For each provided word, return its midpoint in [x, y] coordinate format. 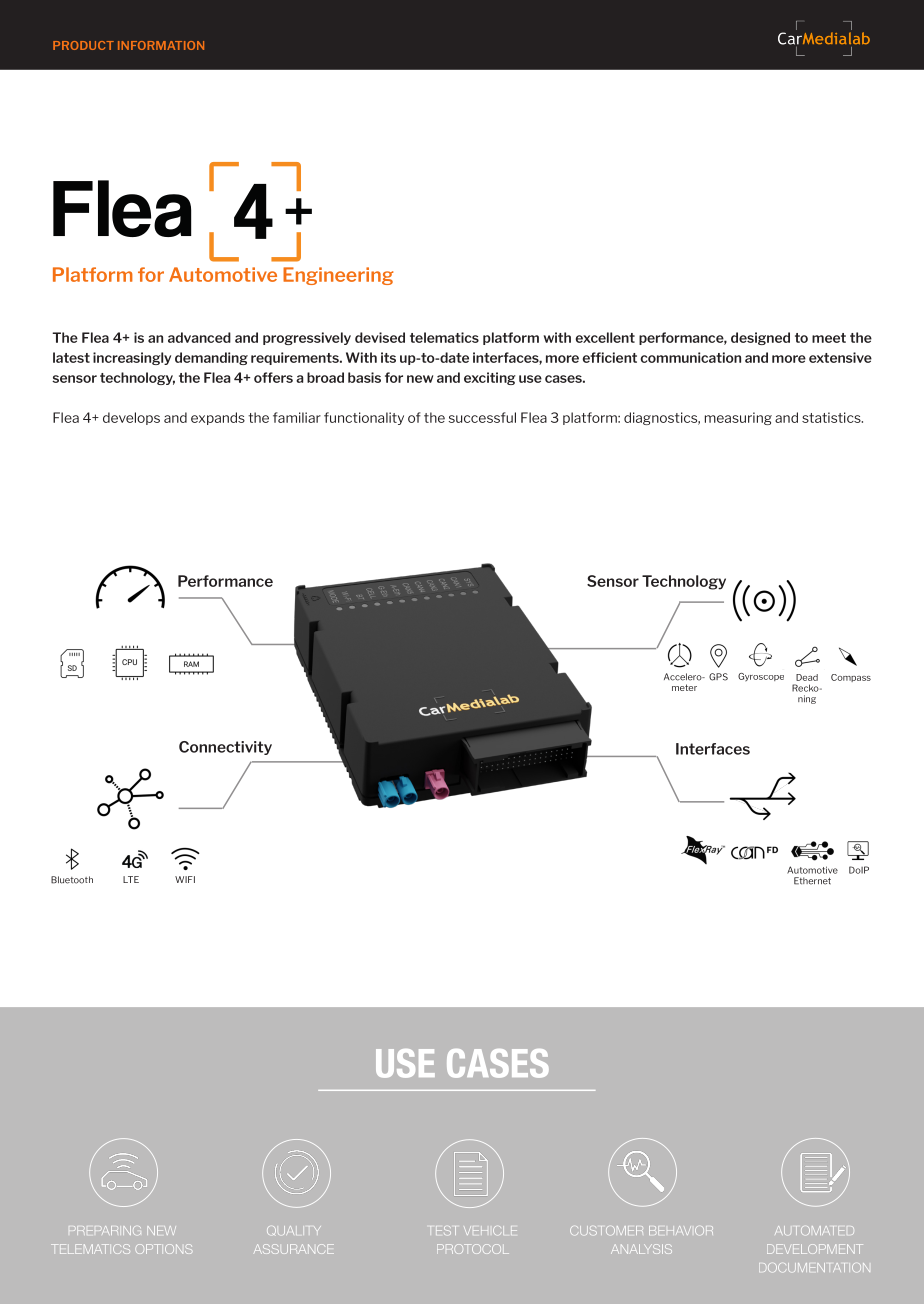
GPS [718, 677]
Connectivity [225, 748]
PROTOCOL [473, 1249]
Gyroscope [761, 677]
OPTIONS [163, 1249]
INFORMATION [161, 45]
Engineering [338, 276]
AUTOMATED [814, 1230]
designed [760, 338]
